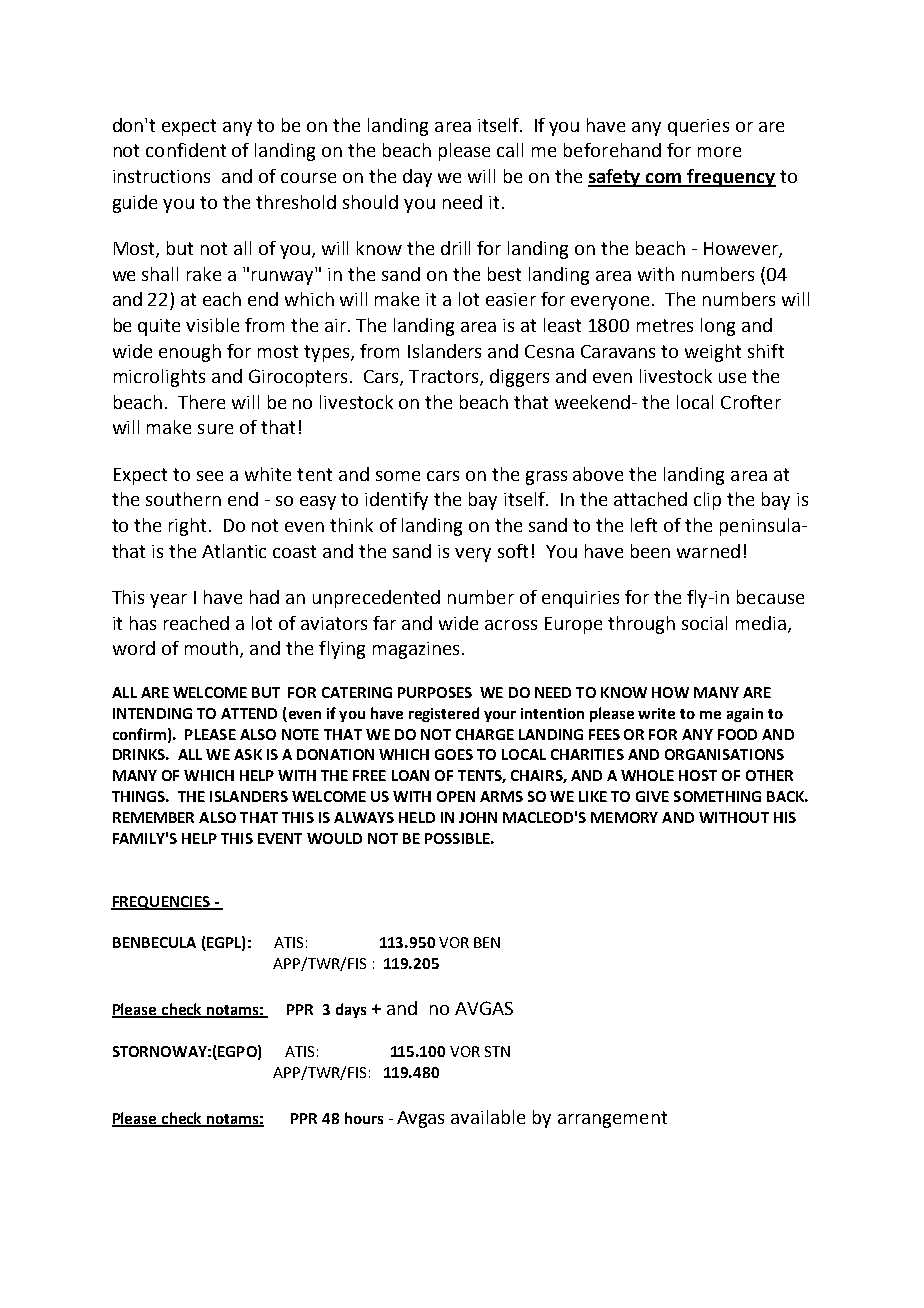 The width and height of the screenshot is (924, 1308). What do you see at coordinates (612, 1119) in the screenshot?
I see `arrangement` at bounding box center [612, 1119].
